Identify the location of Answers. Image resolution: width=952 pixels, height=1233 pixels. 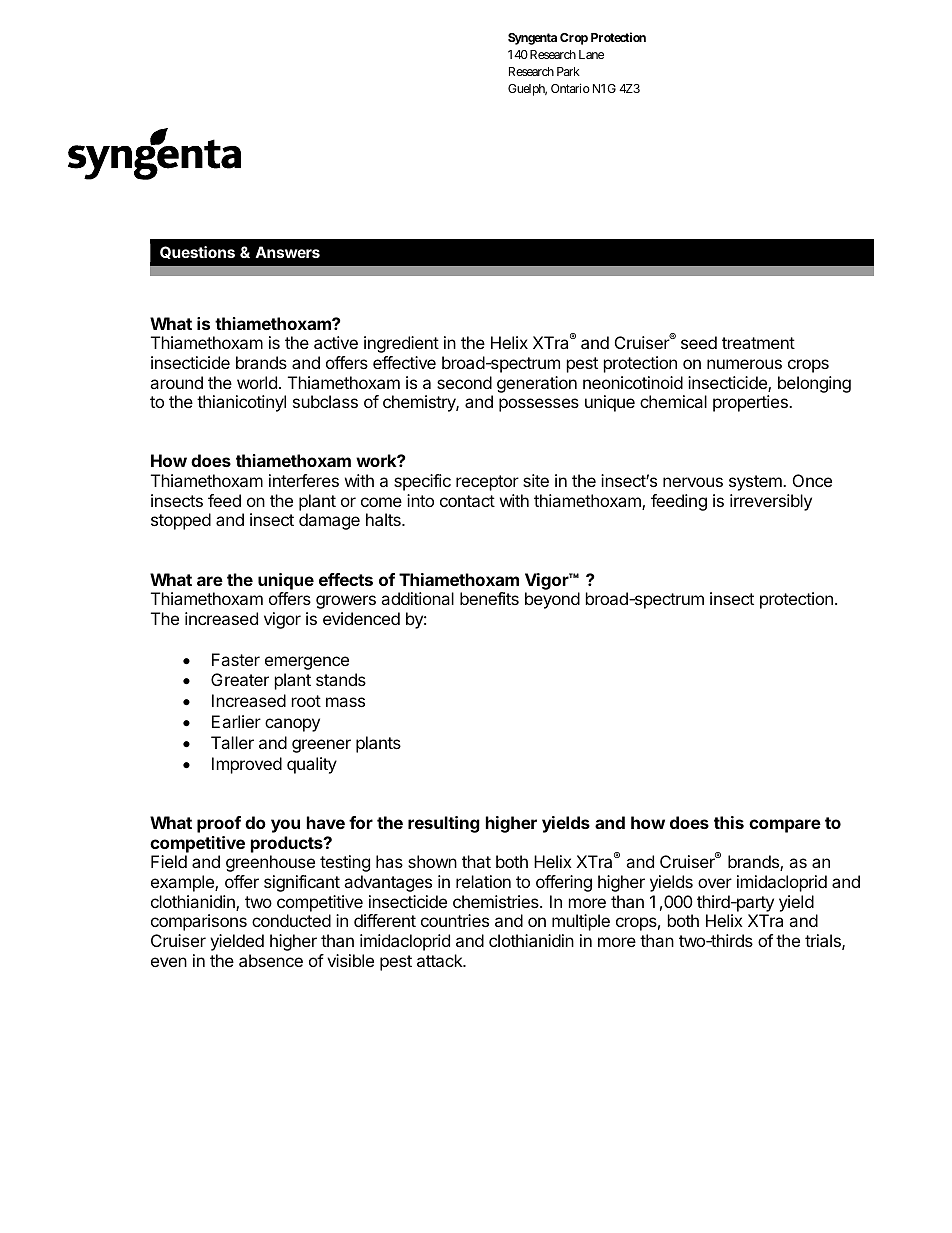
(287, 252).
